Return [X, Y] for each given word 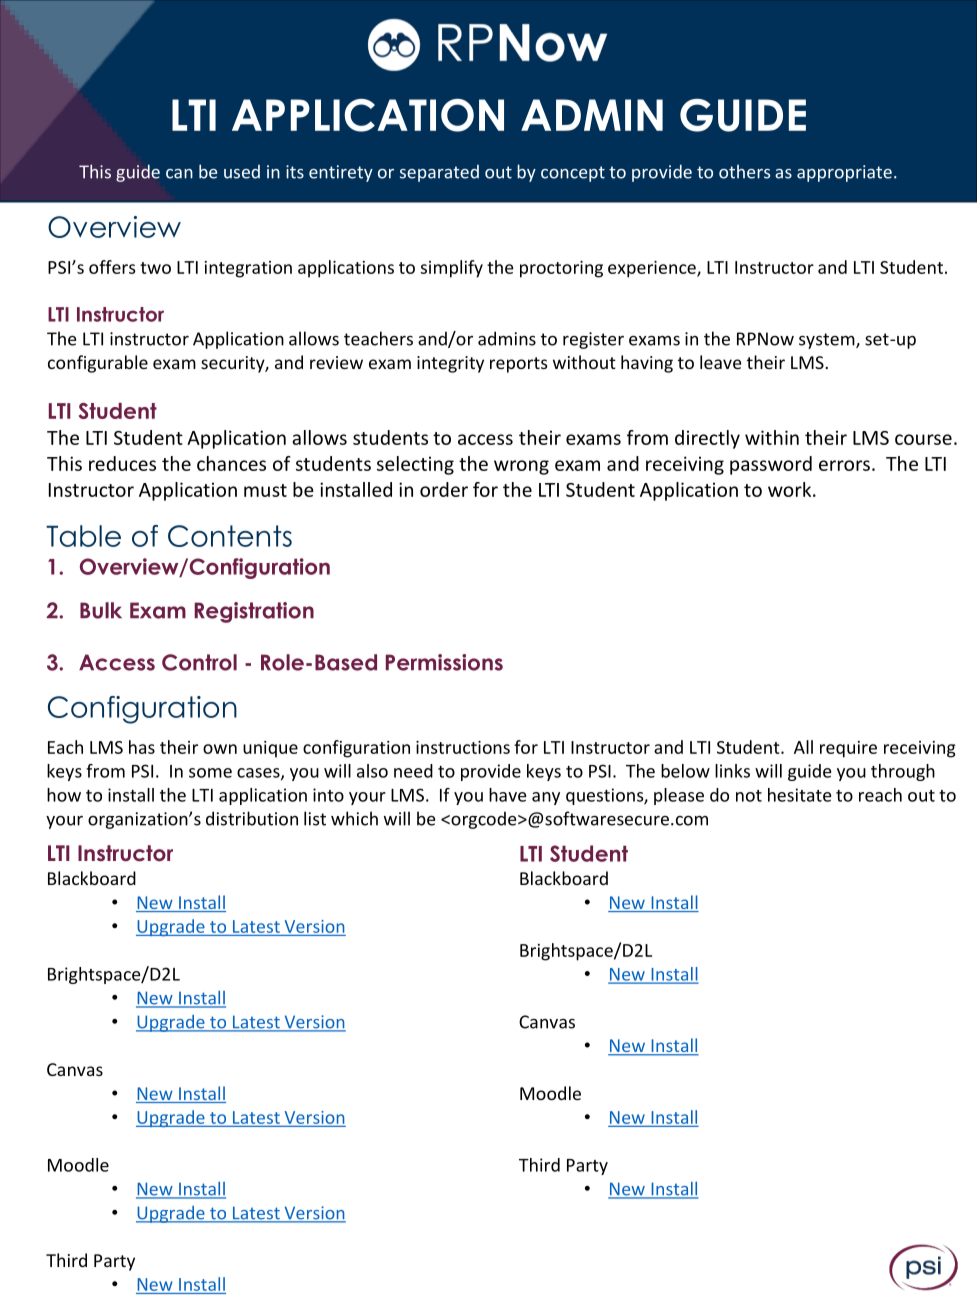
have [507, 795]
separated [439, 173]
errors [844, 465]
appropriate [844, 173]
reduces [122, 463]
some [210, 773]
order [444, 489]
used [242, 172]
